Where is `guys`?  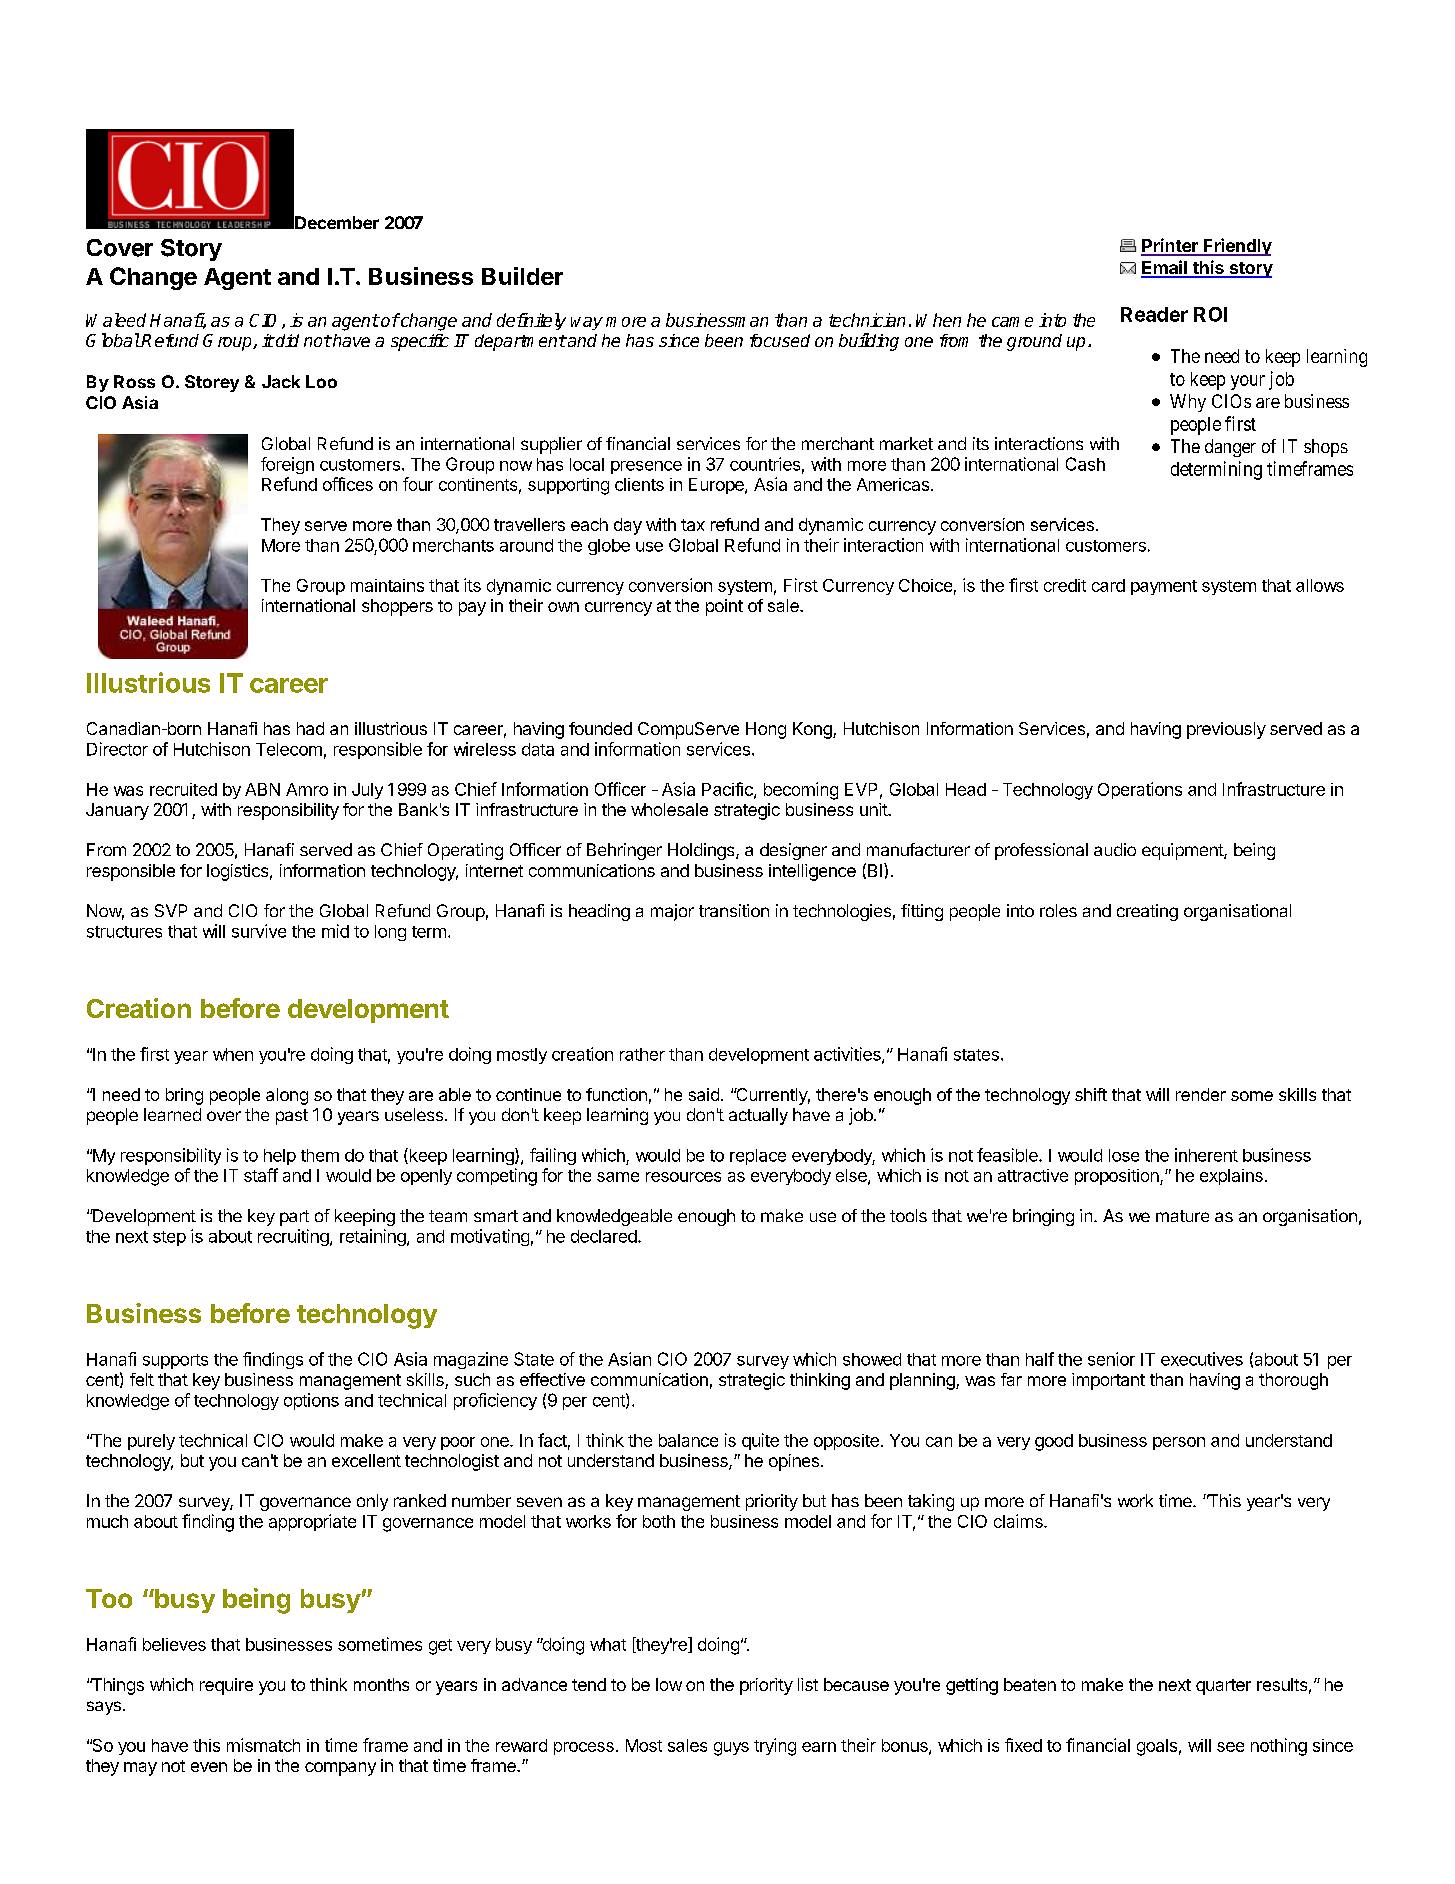
guys is located at coordinates (731, 1749).
